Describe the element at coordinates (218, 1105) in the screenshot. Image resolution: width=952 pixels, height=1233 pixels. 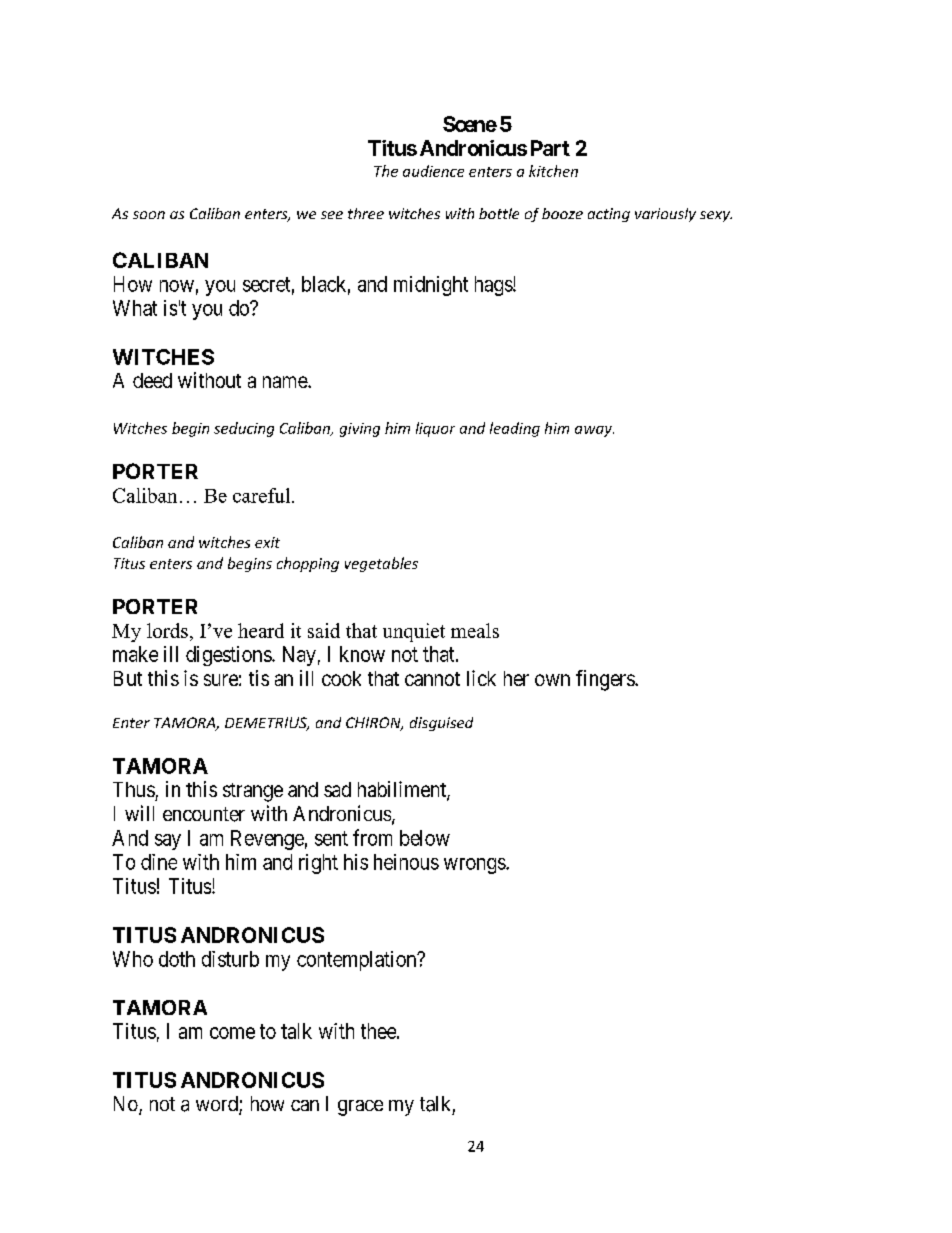
I see `word` at that location.
